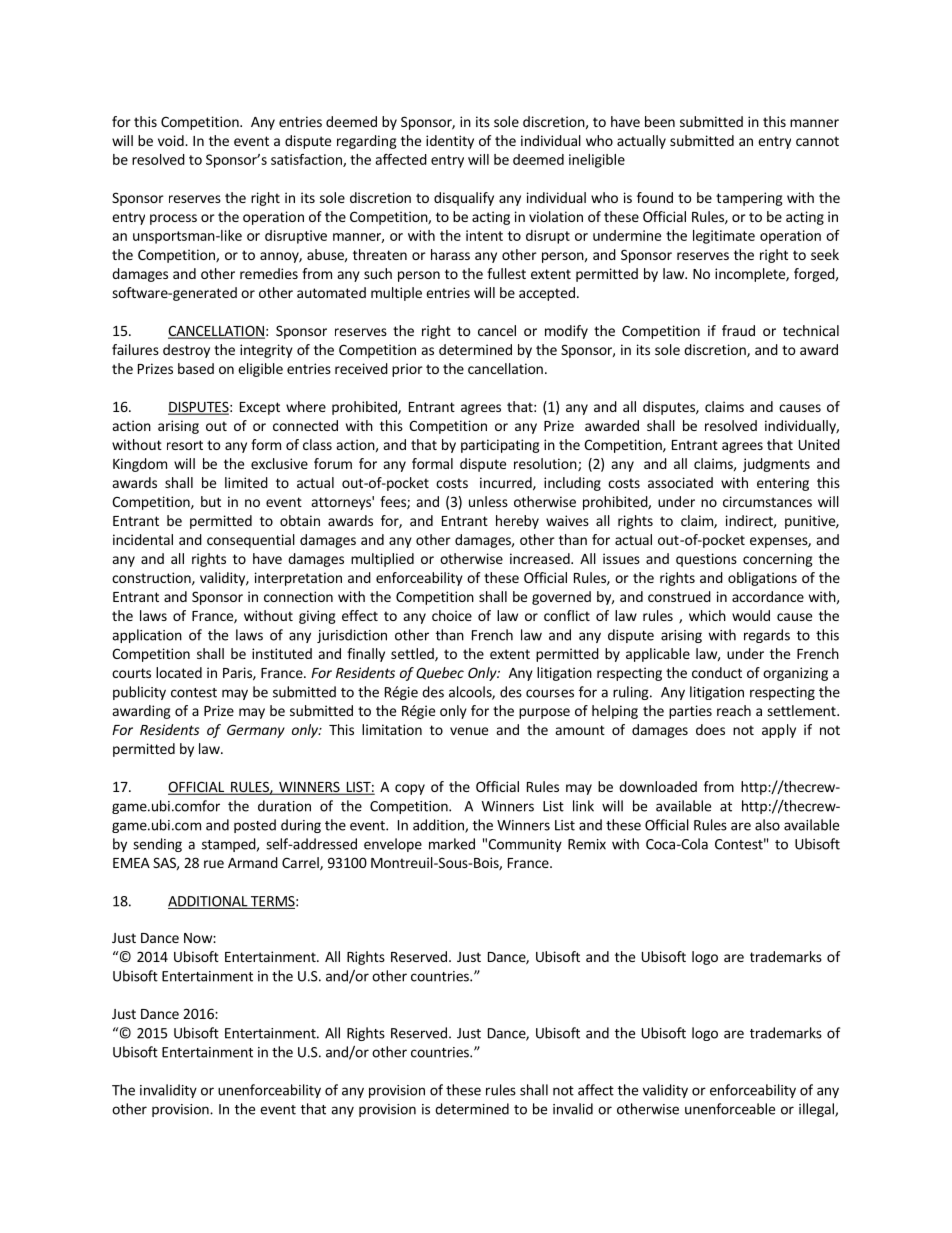 The height and width of the document is (1233, 952). I want to click on based, so click(196, 368).
